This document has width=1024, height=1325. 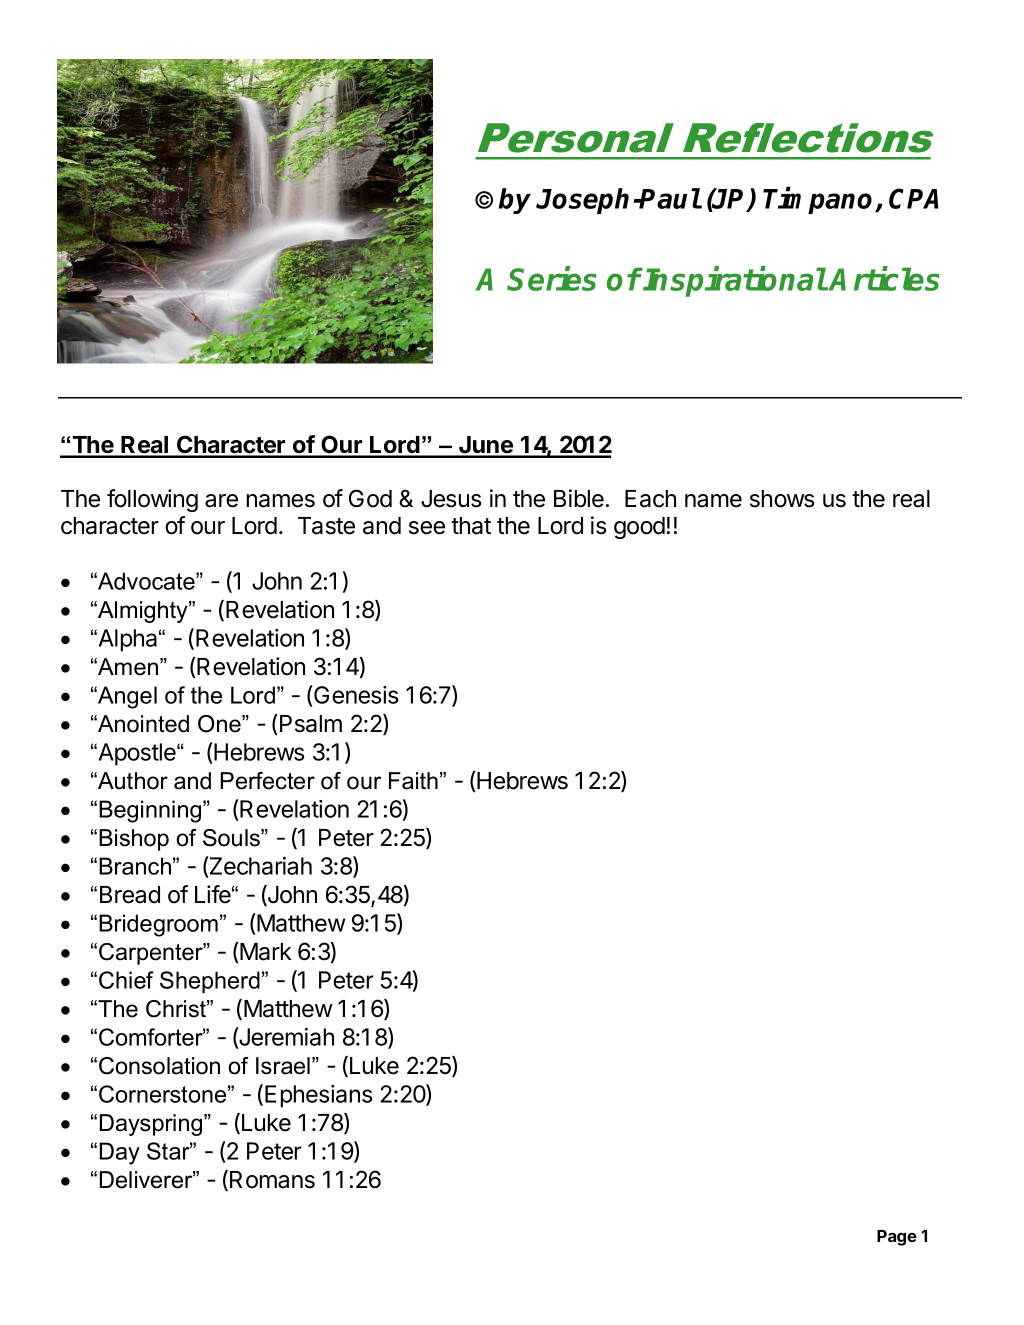 I want to click on Inspirational, so click(x=734, y=281).
